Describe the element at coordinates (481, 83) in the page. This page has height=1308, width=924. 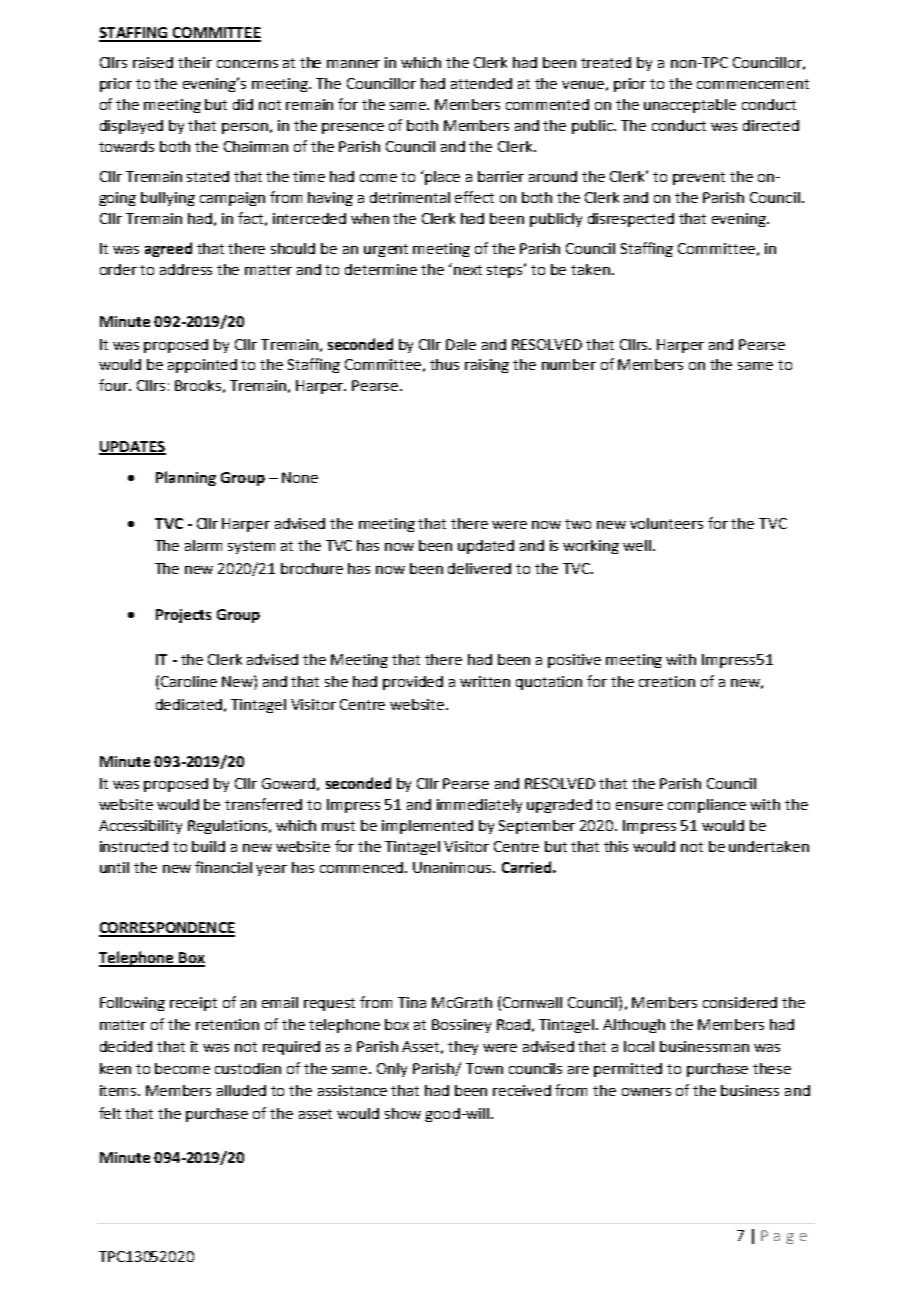
I see `attended` at that location.
